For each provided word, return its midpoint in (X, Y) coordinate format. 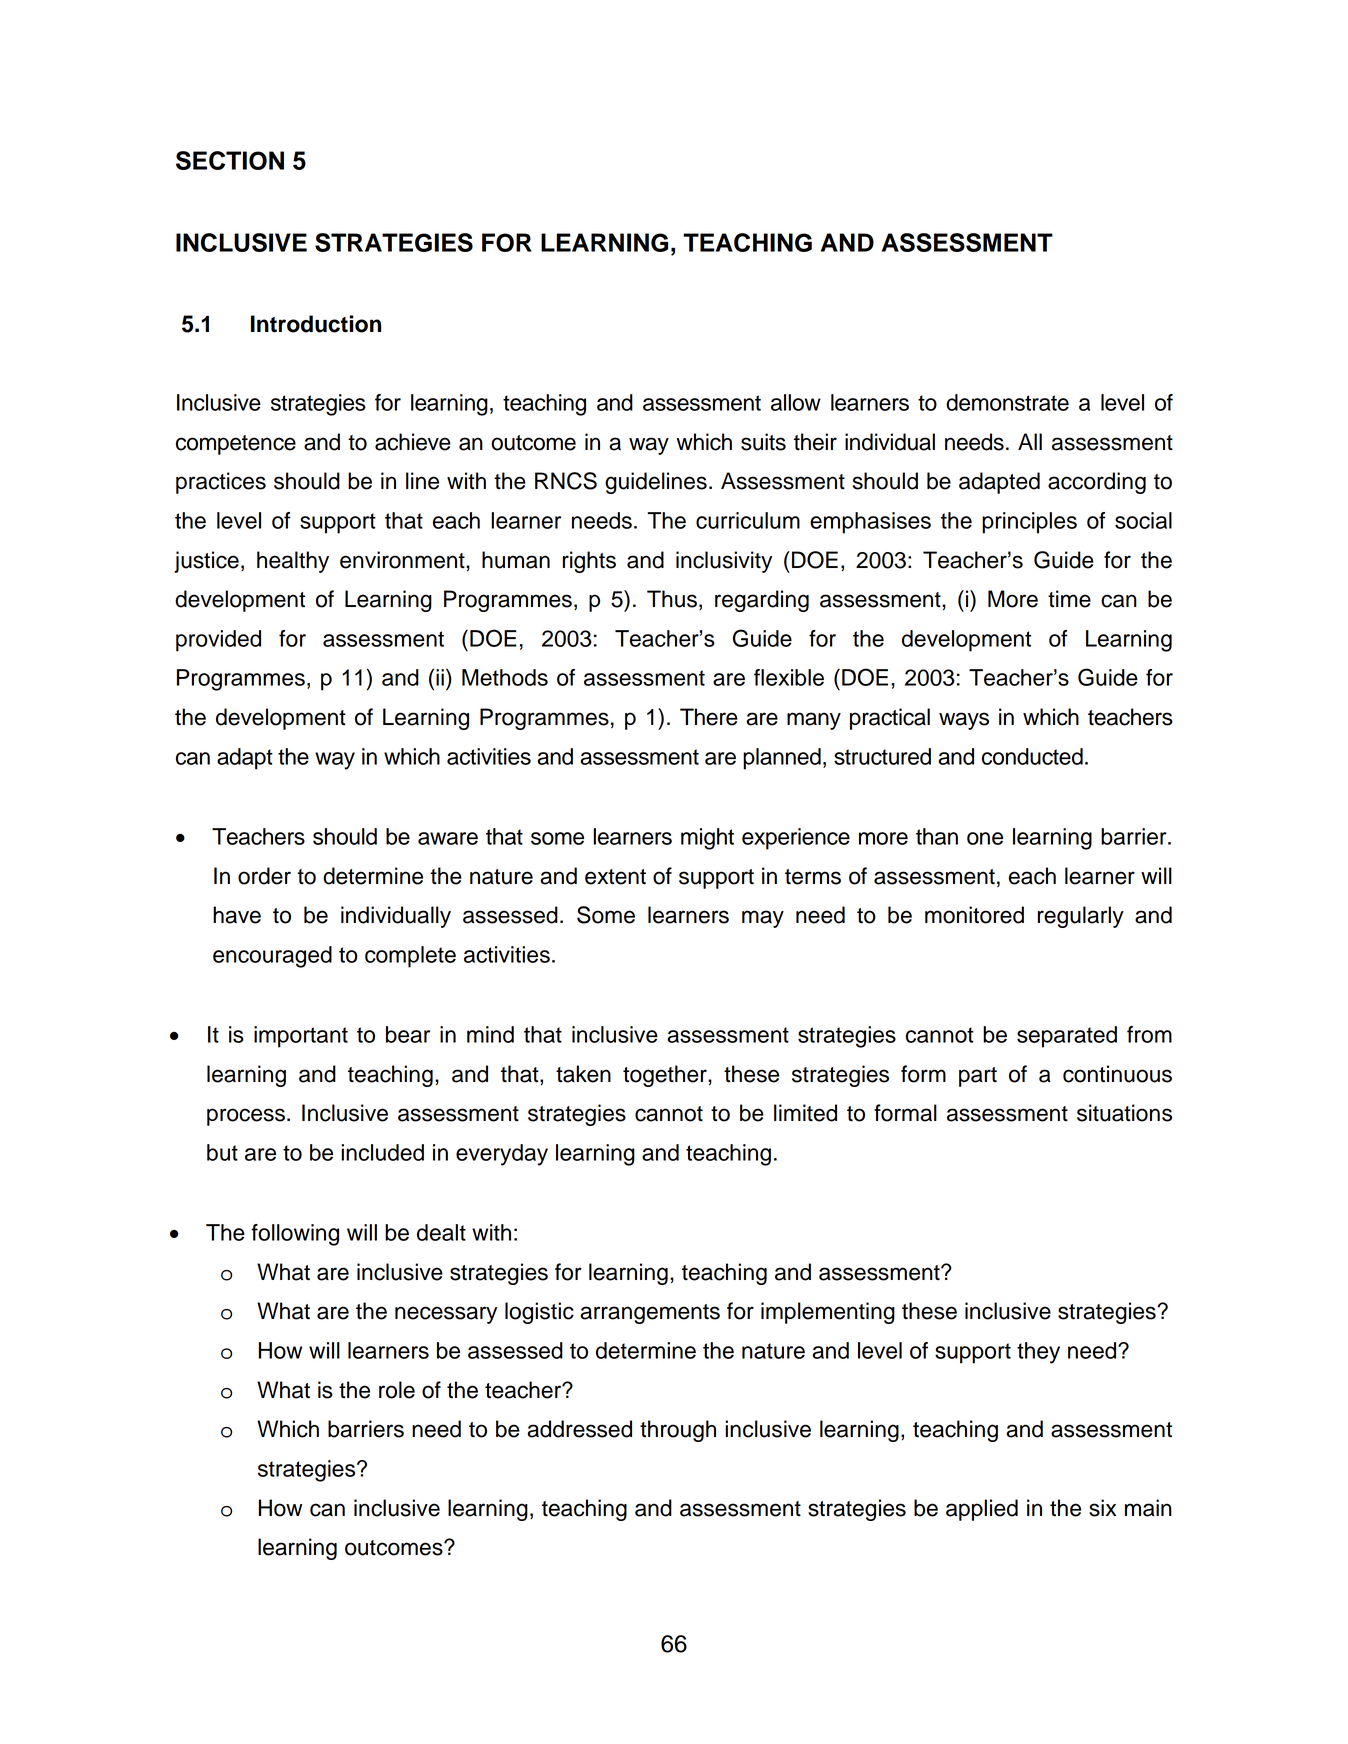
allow (796, 402)
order (264, 876)
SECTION (230, 160)
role (397, 1390)
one (985, 838)
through (678, 1431)
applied (982, 1510)
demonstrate (1007, 402)
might (707, 839)
